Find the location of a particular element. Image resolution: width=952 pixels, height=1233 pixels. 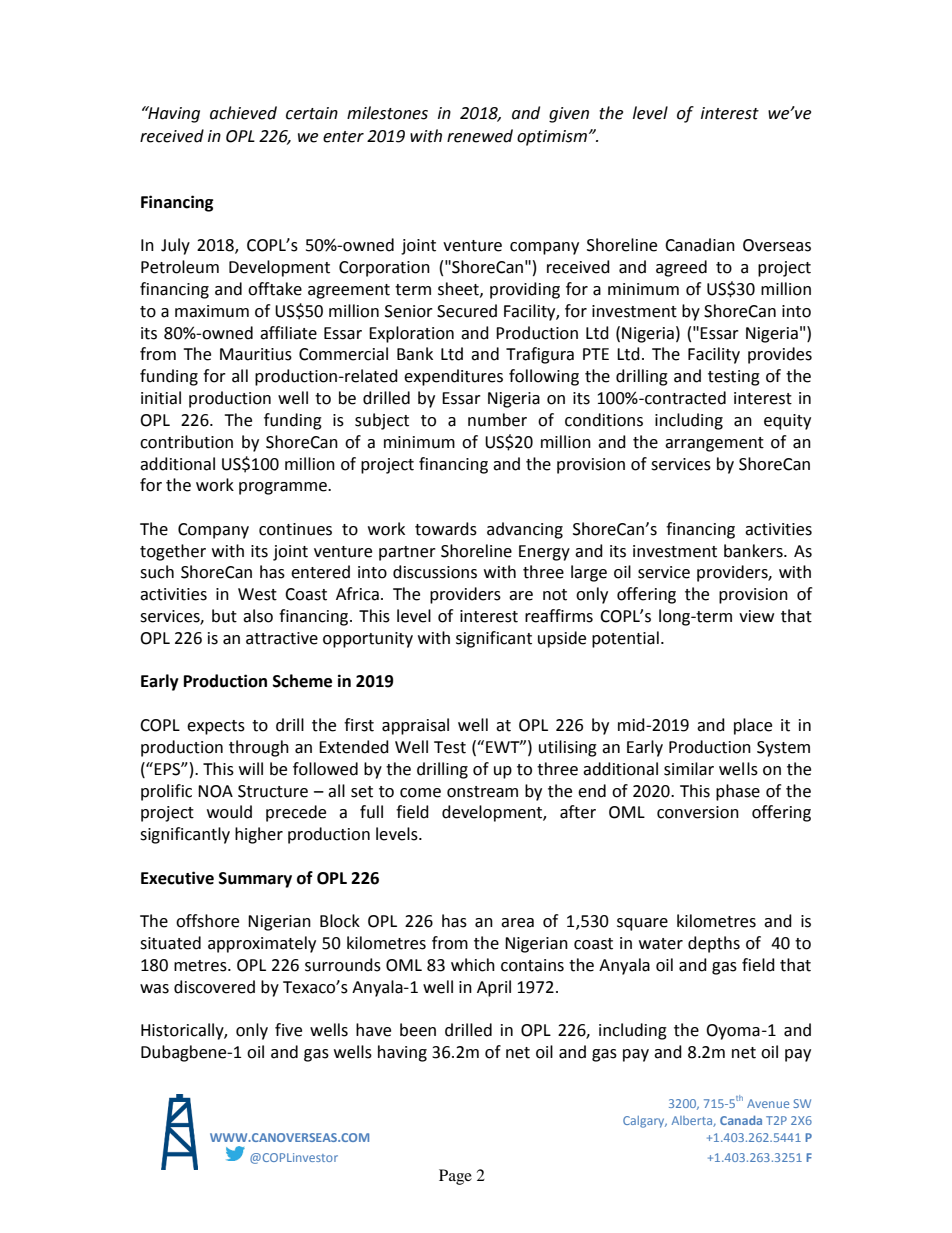

Page is located at coordinates (455, 1177).
